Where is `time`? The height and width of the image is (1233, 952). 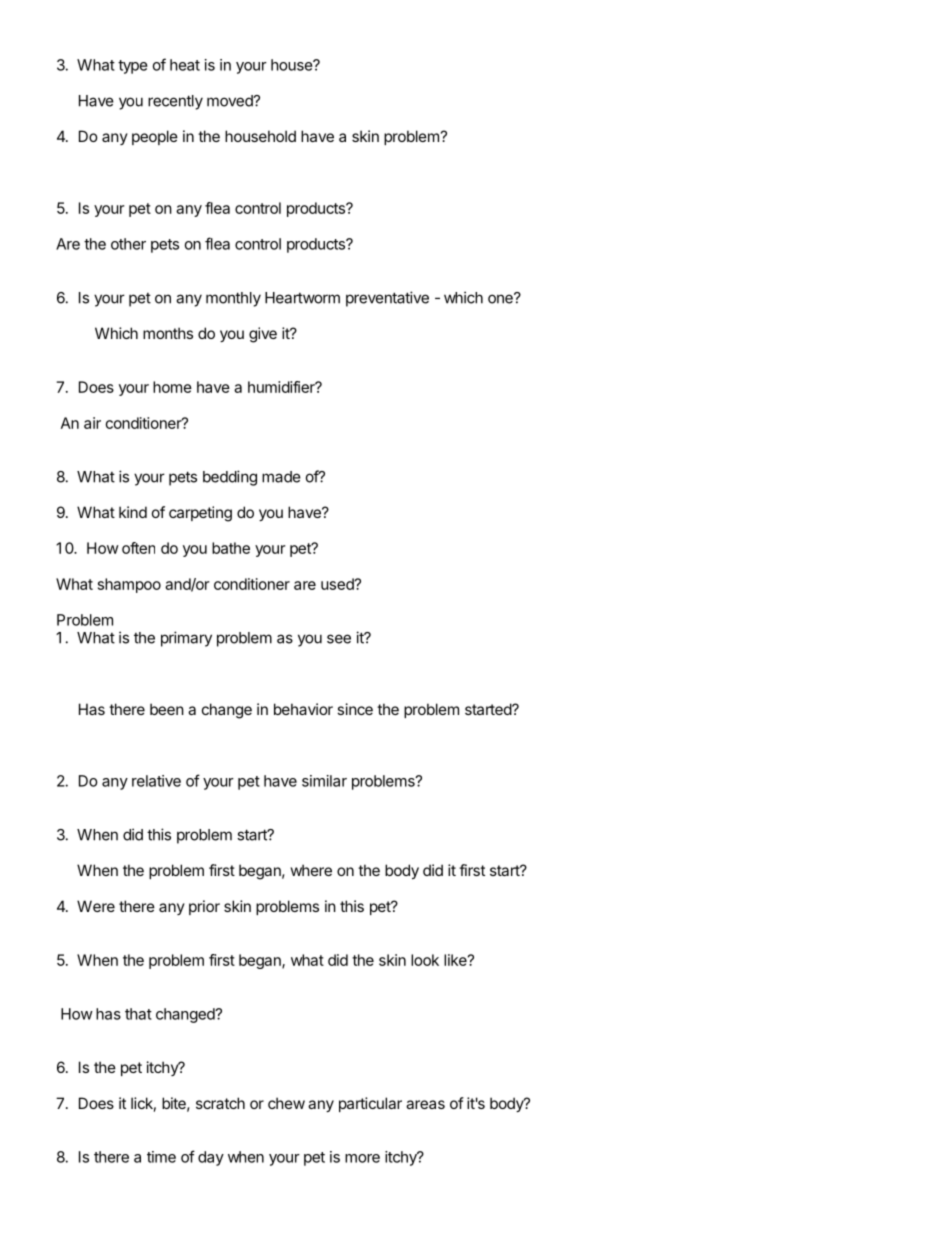 time is located at coordinates (161, 1157).
